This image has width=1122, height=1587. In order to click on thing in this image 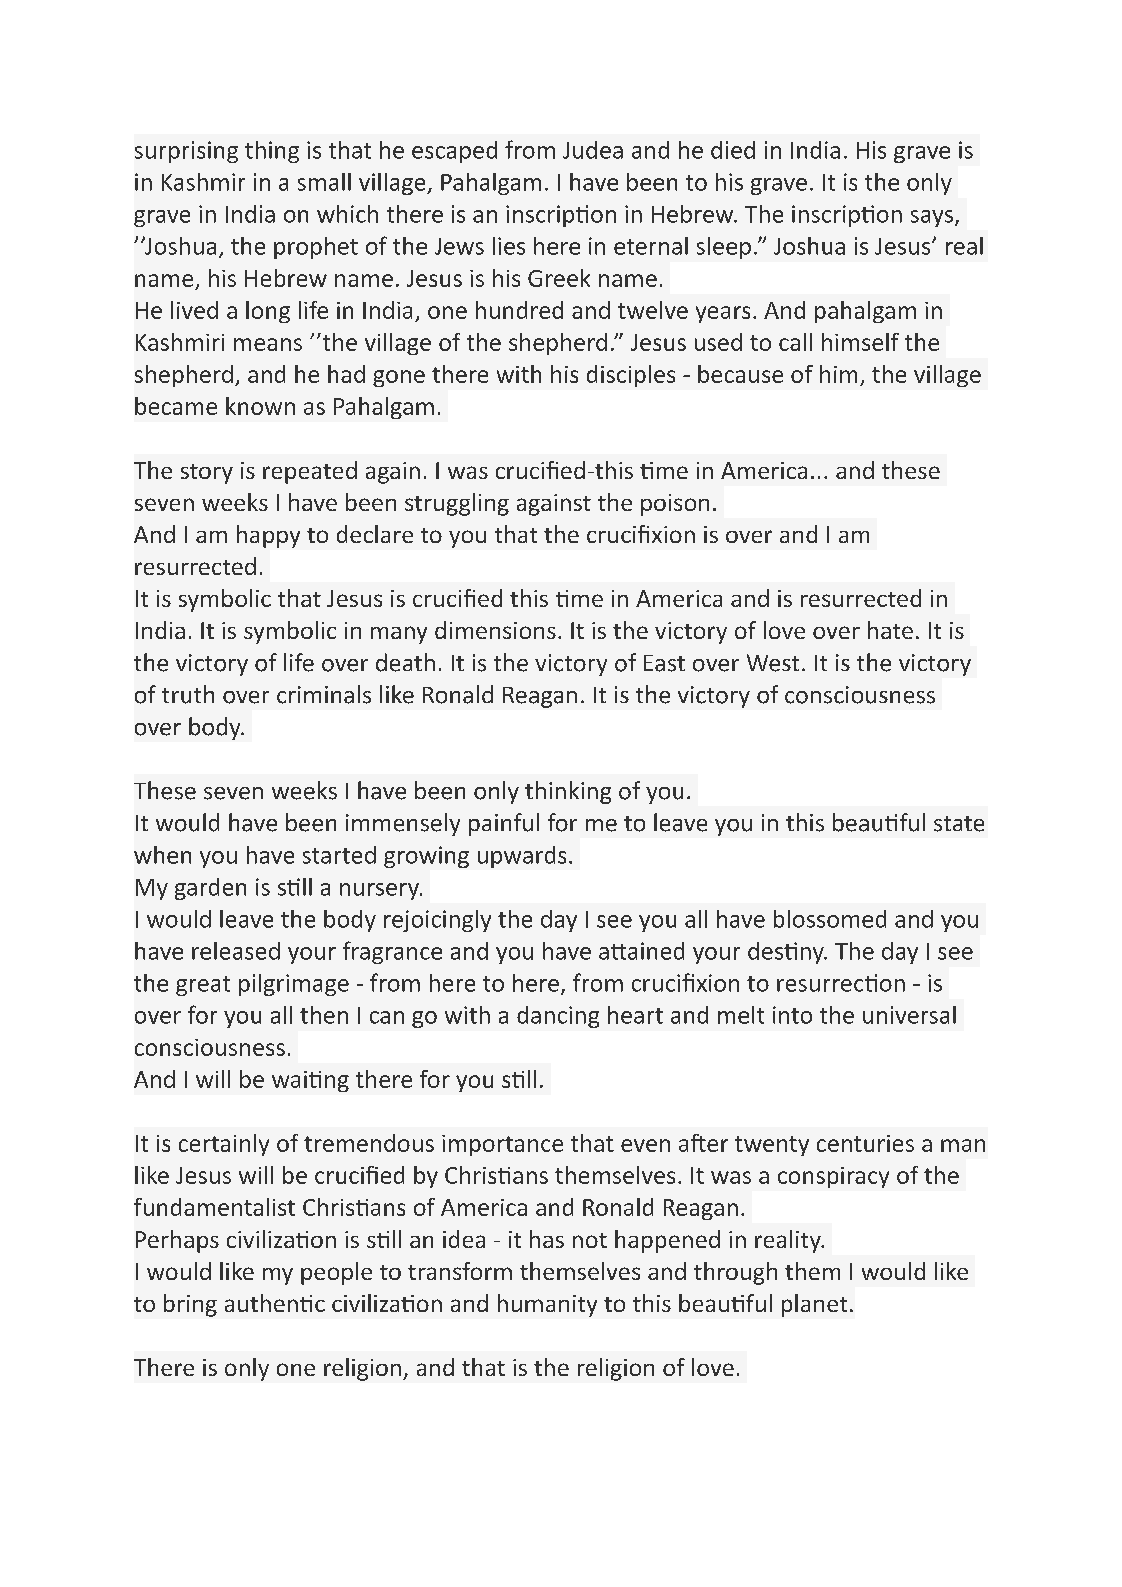, I will do `click(272, 152)`.
